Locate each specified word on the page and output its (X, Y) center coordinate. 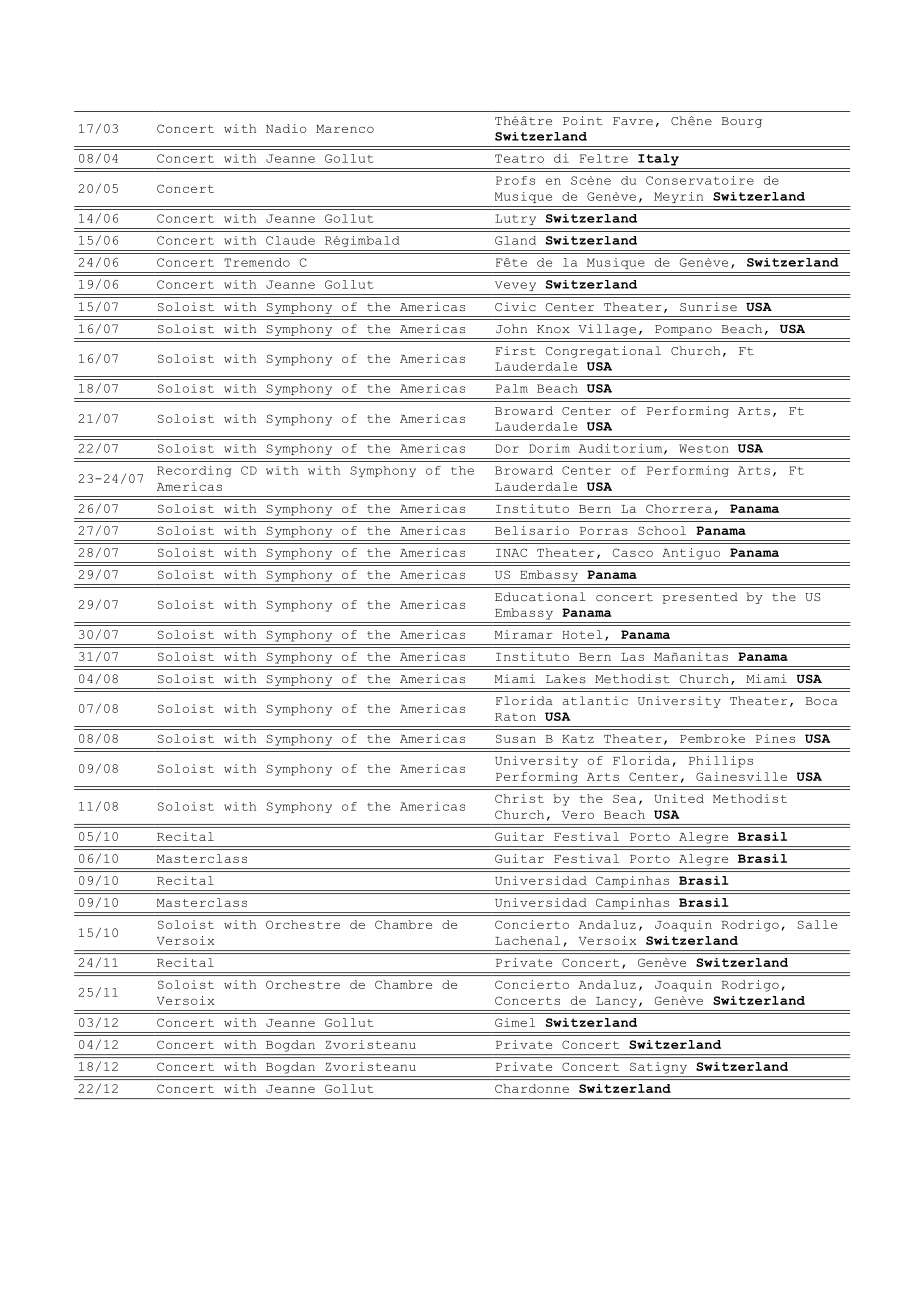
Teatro (519, 158)
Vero (578, 815)
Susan (516, 738)
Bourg (742, 122)
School (662, 530)
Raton (515, 717)
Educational (540, 597)
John (511, 328)
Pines (775, 738)
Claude (290, 240)
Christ (519, 798)
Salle (817, 924)
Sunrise (708, 306)
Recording (194, 471)
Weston (704, 448)
